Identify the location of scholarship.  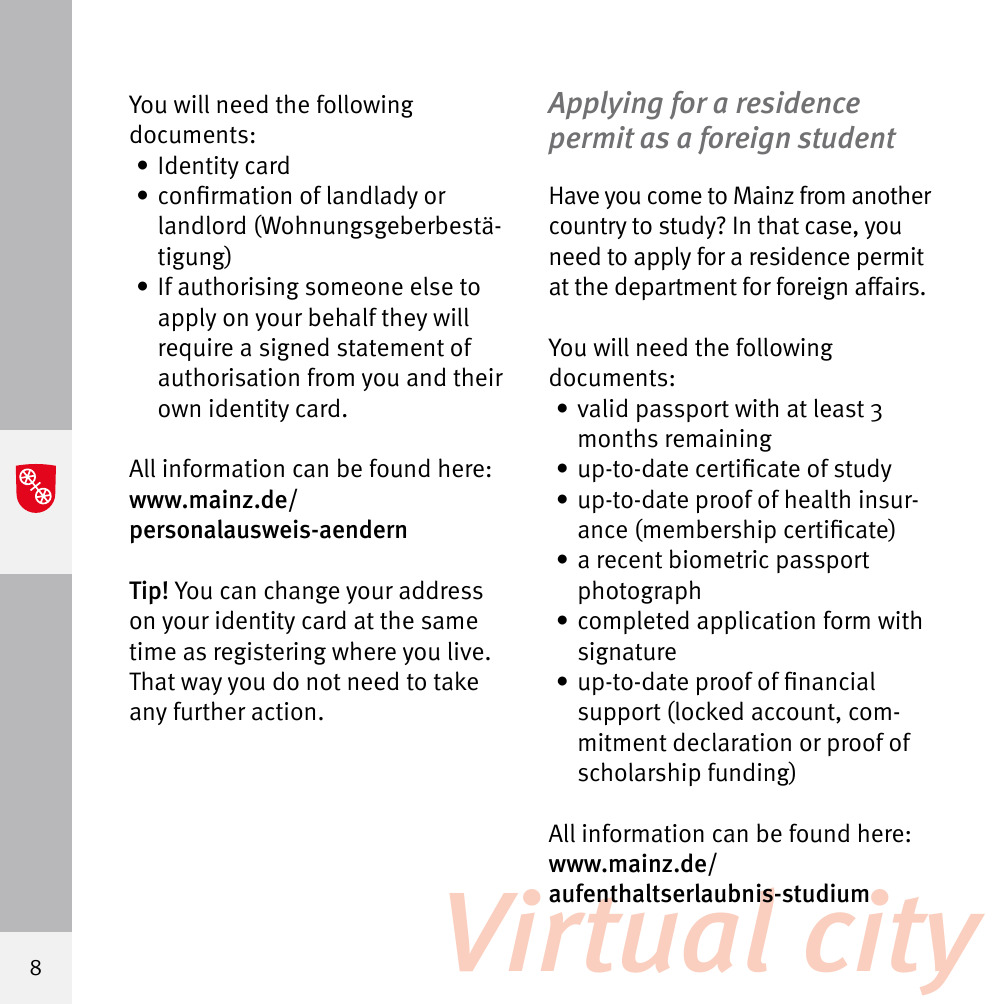
(639, 774).
